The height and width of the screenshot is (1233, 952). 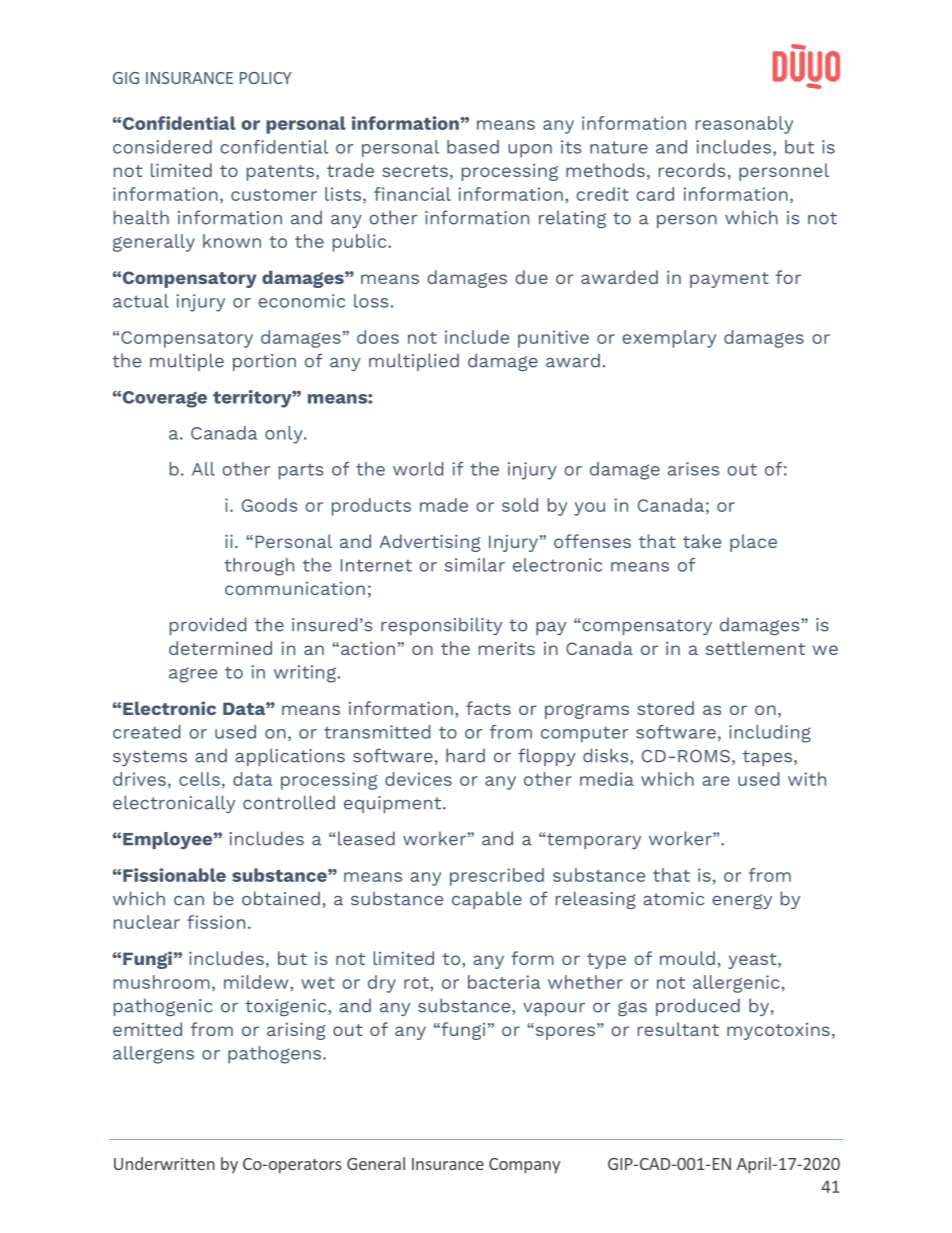 I want to click on based, so click(x=473, y=147).
